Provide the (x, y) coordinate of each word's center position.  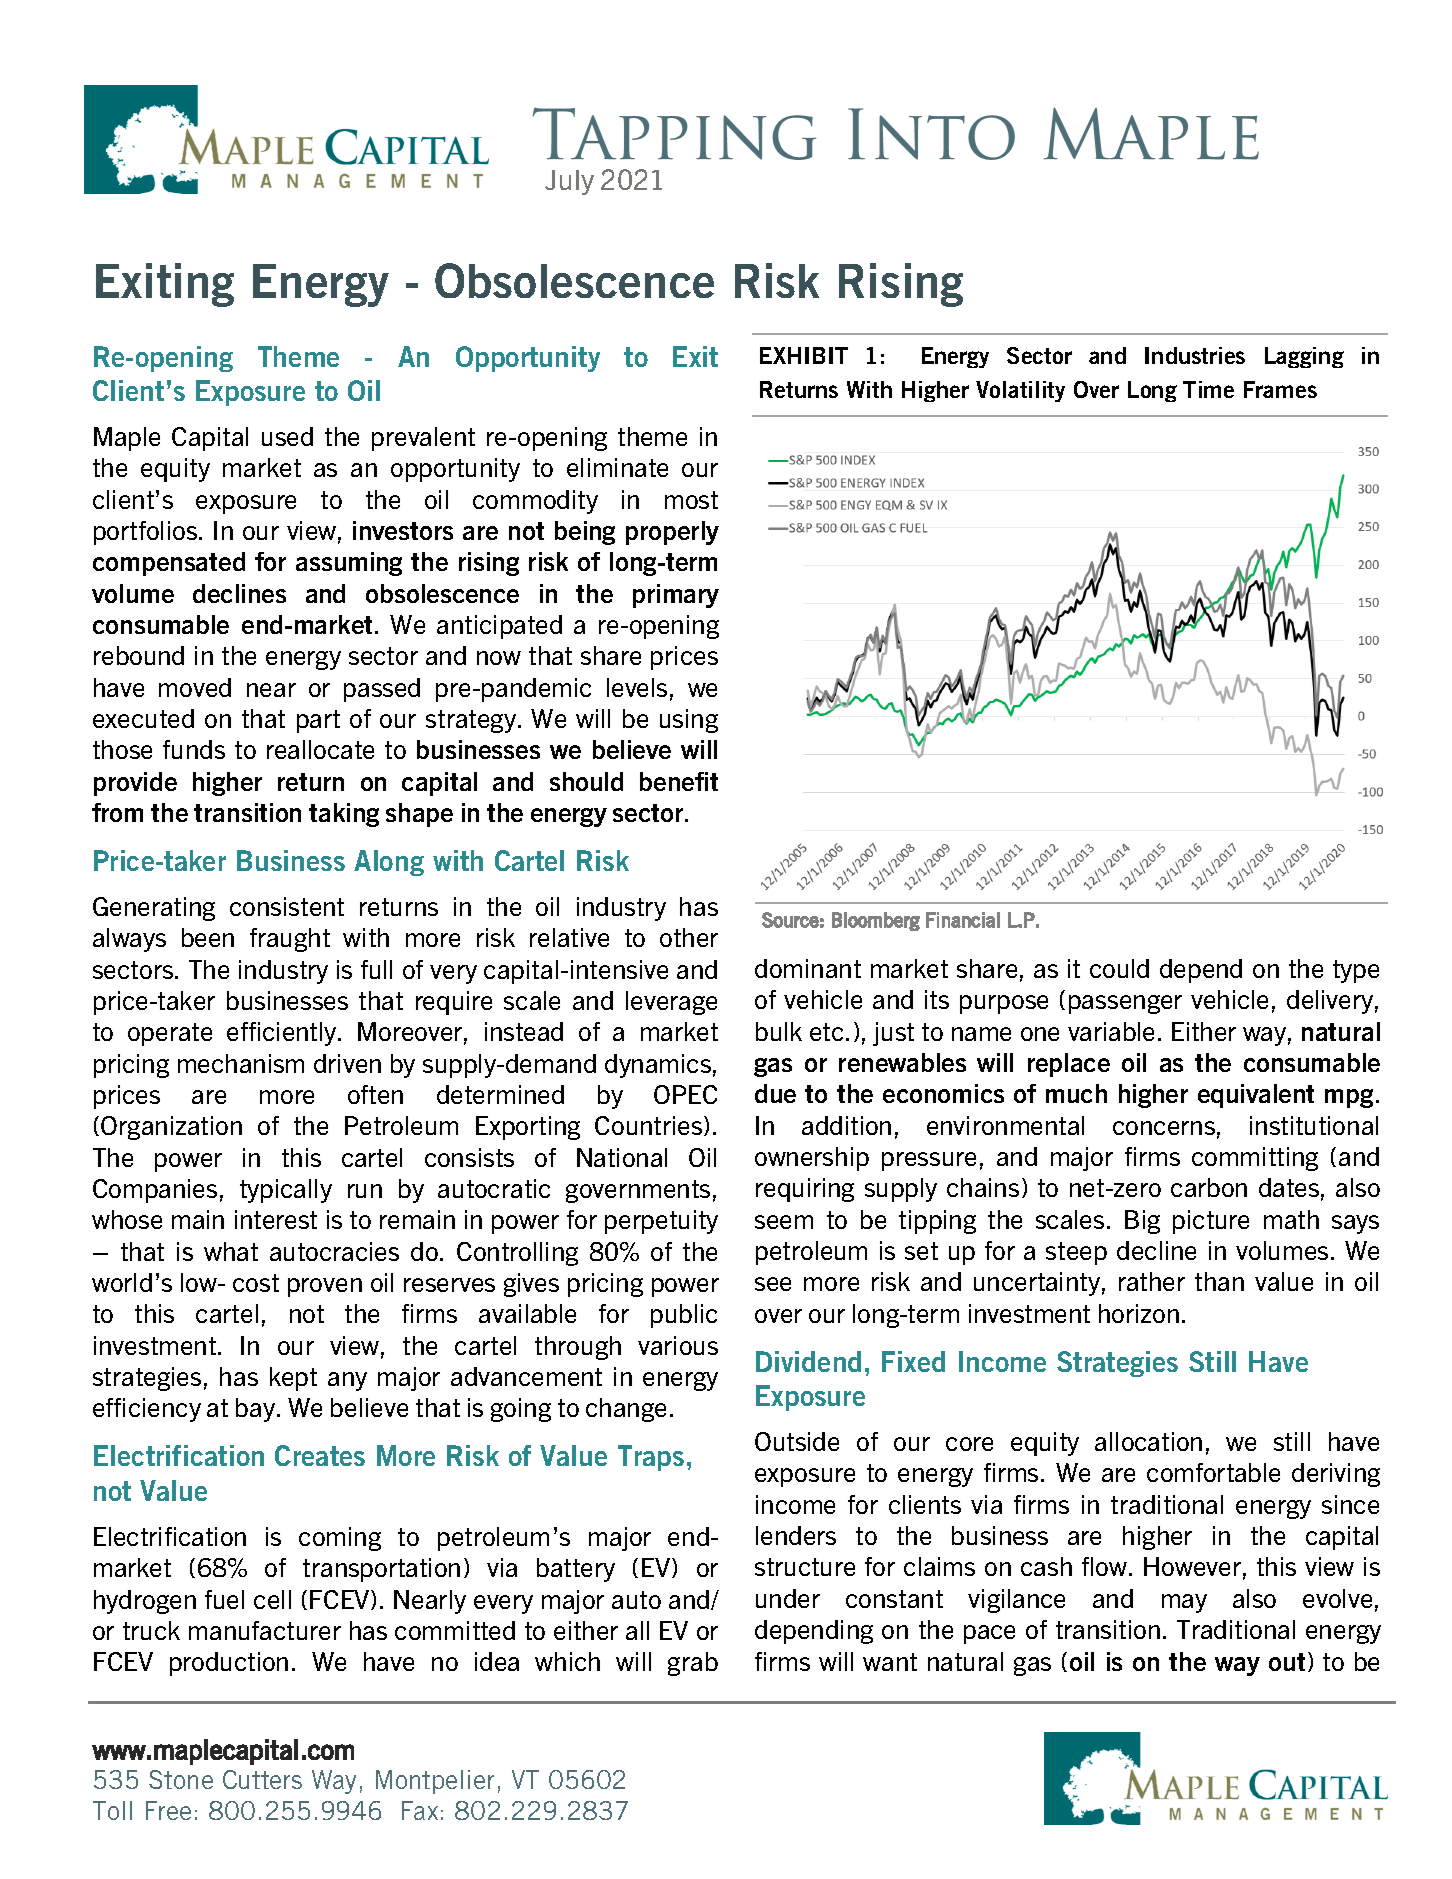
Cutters (262, 1779)
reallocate (320, 749)
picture (1211, 1222)
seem (784, 1222)
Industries (1195, 355)
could (1119, 968)
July (569, 182)
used (287, 436)
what (231, 1251)
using (689, 721)
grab (693, 1664)
